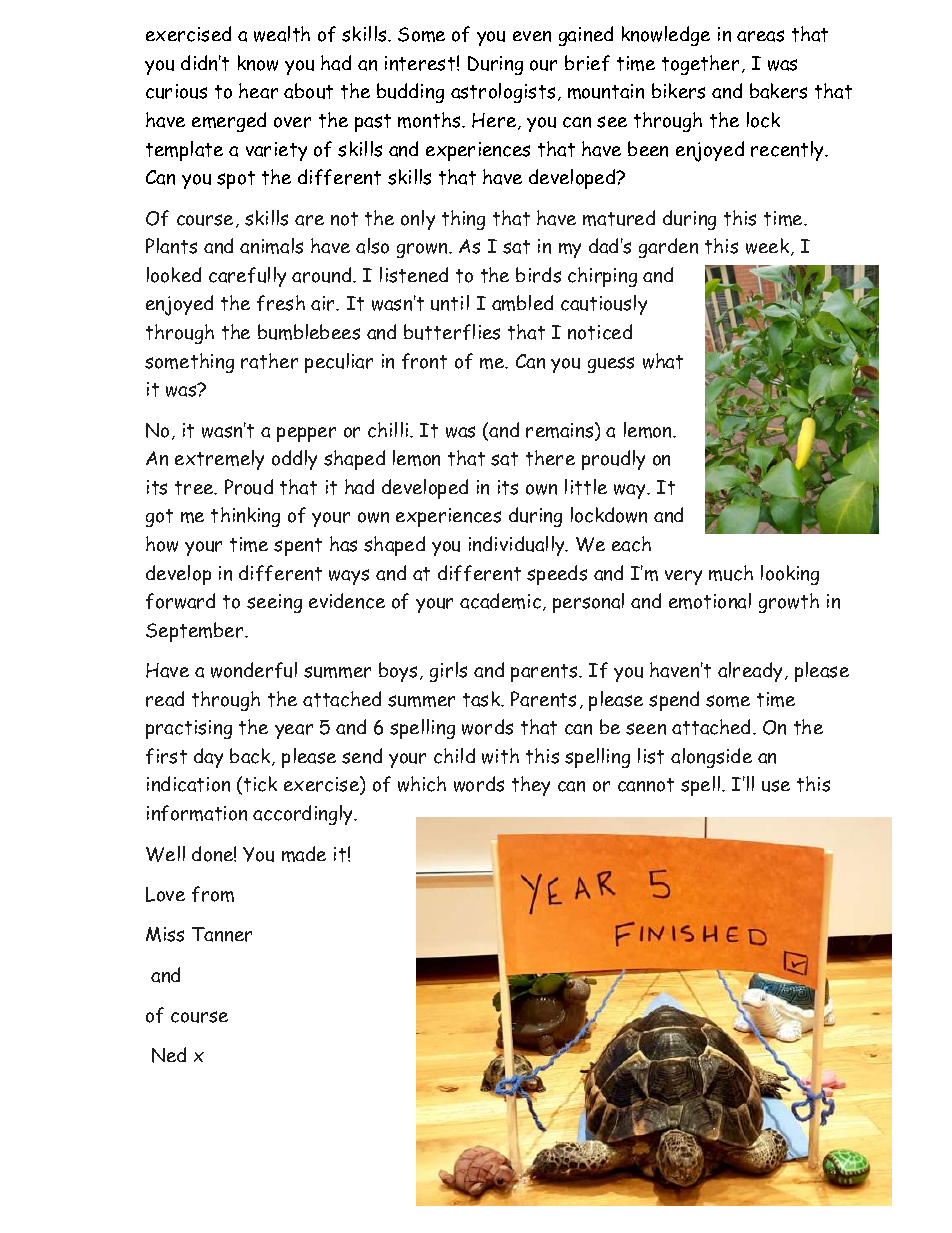 The height and width of the screenshot is (1233, 952). I want to click on what, so click(663, 361).
